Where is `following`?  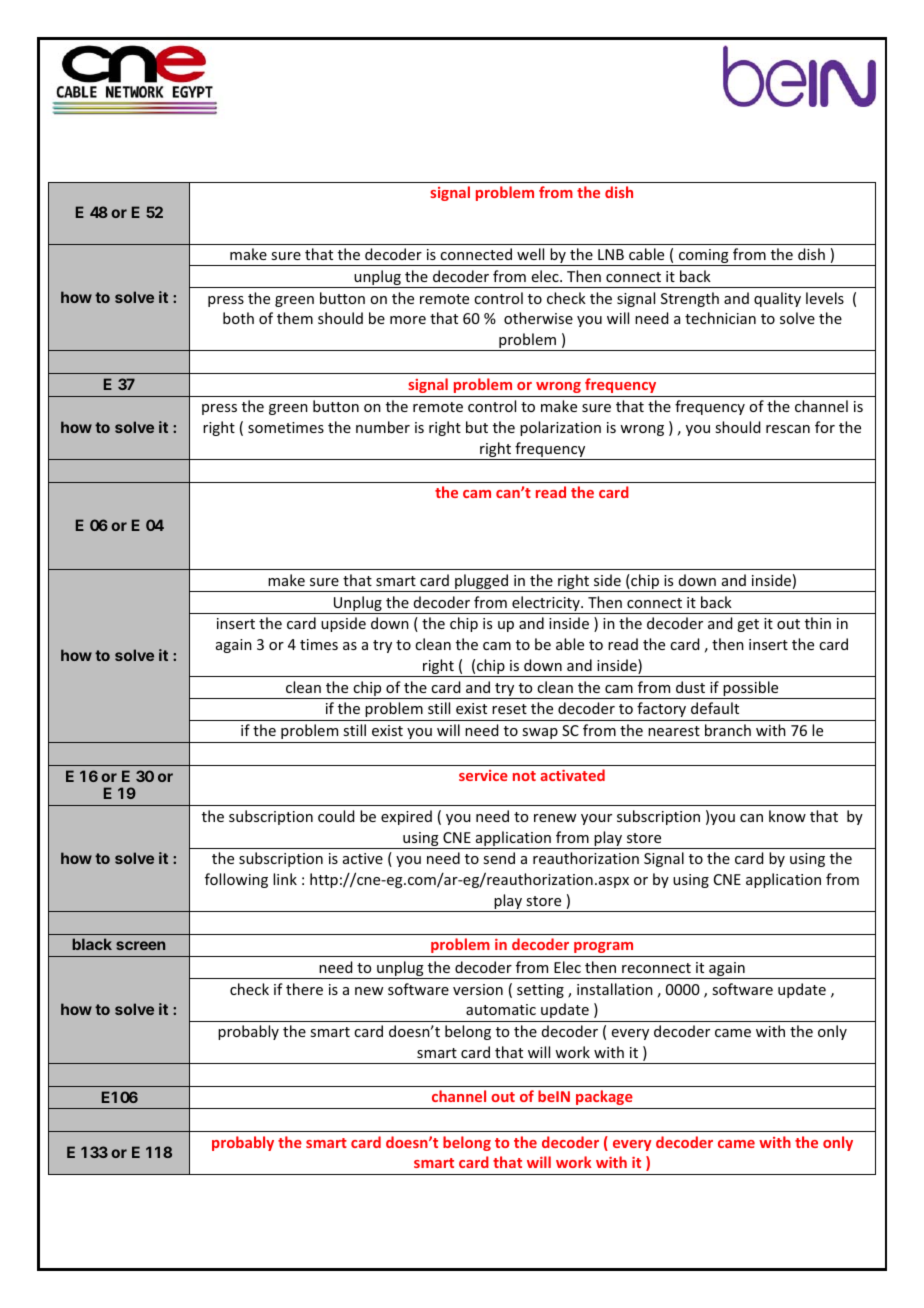 following is located at coordinates (236, 880).
